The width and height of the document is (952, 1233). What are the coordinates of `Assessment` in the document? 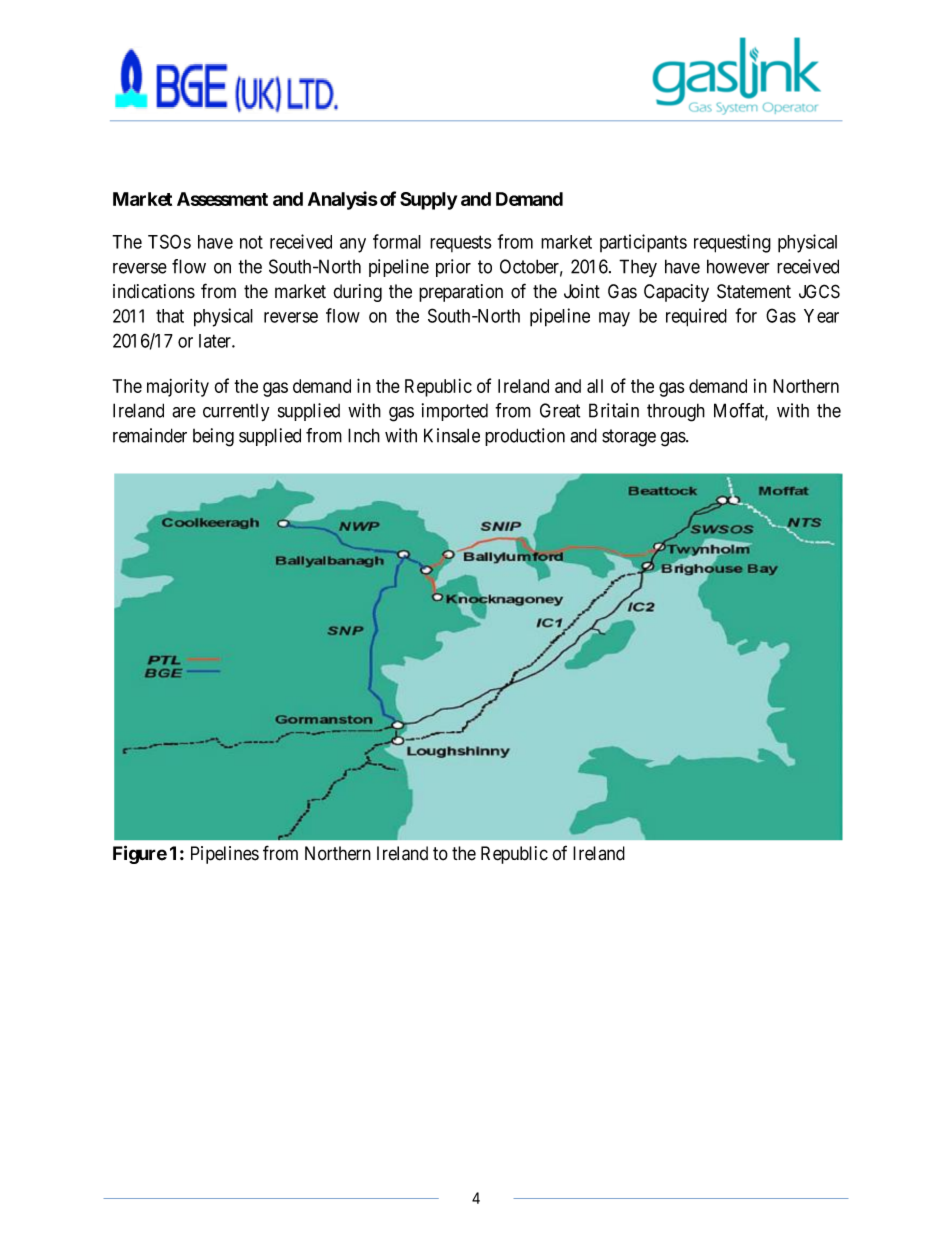 It's located at (222, 199).
